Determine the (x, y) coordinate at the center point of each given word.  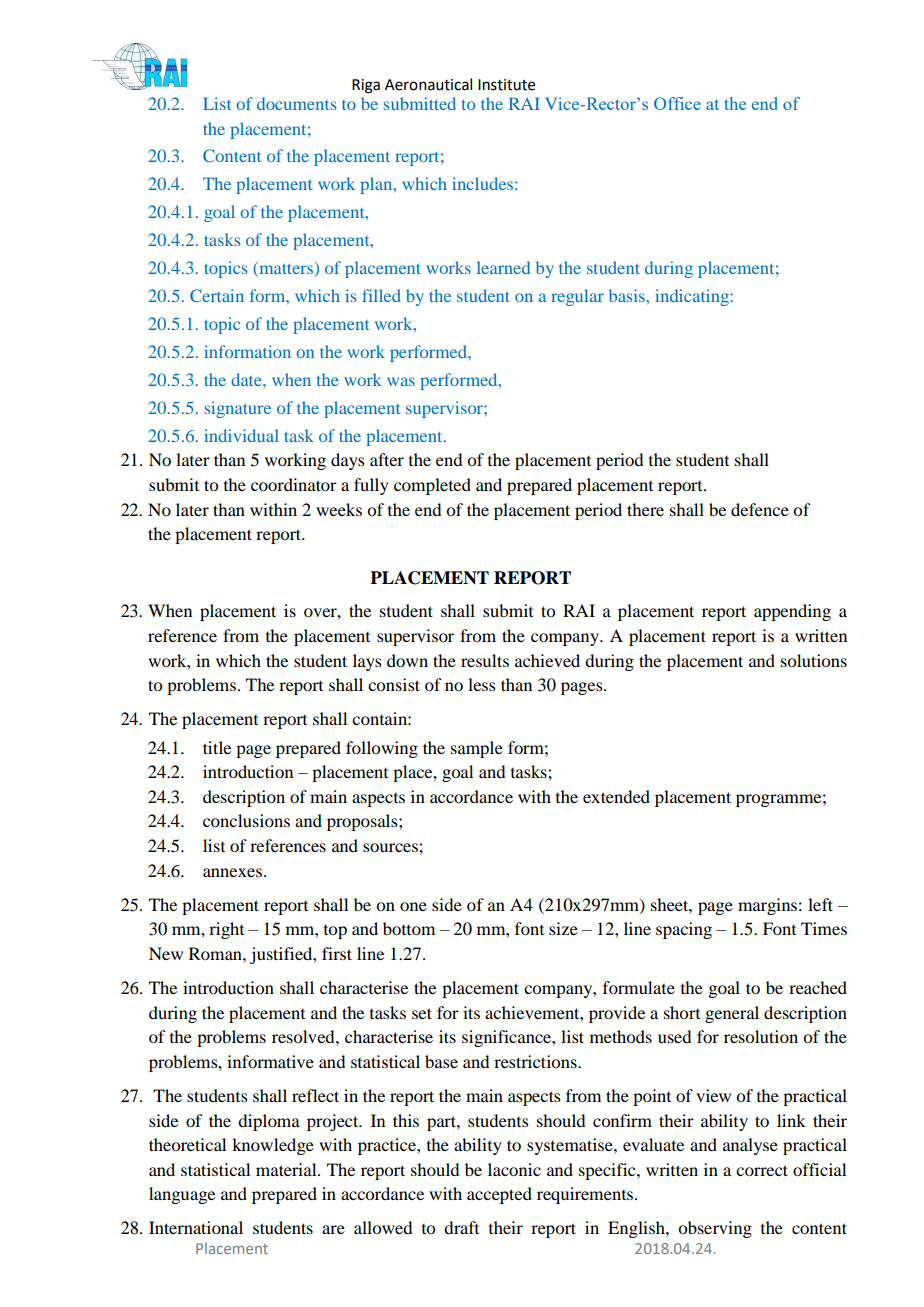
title (217, 747)
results (485, 660)
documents (296, 103)
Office (677, 103)
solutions (814, 660)
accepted (499, 1195)
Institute (506, 85)
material (287, 1169)
